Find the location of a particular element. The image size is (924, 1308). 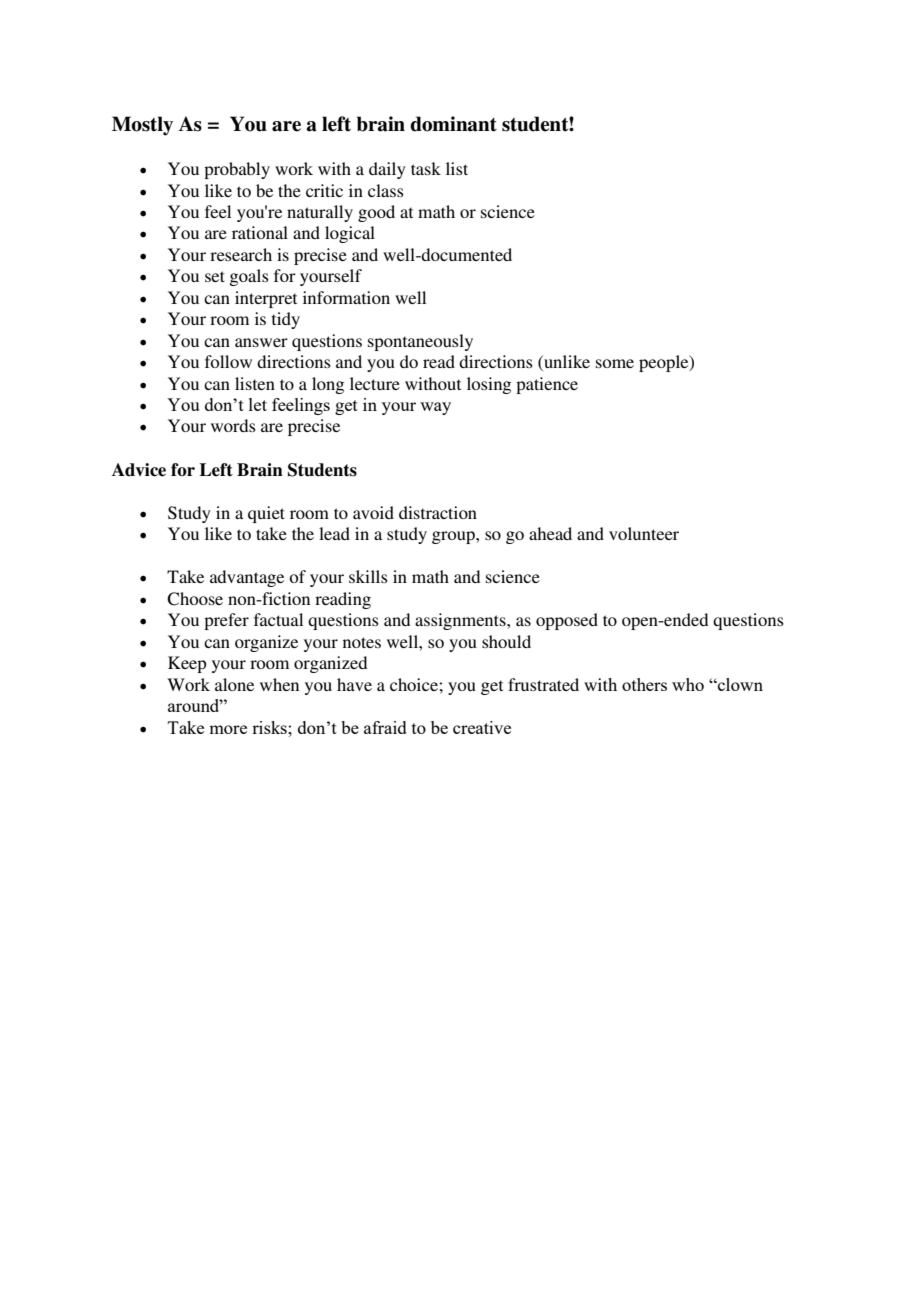

more is located at coordinates (228, 729).
